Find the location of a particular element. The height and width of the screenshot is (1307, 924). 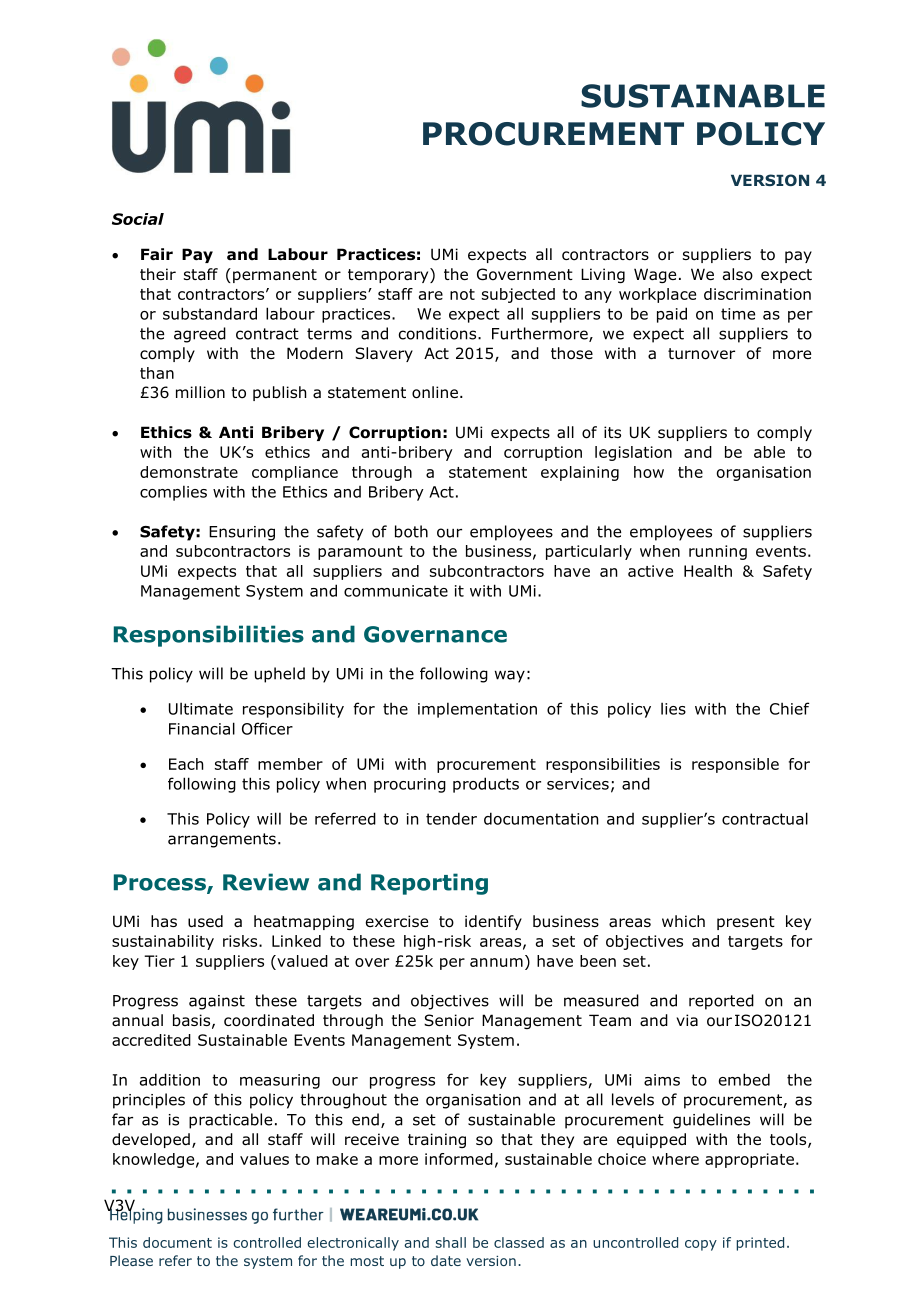

responsible is located at coordinates (735, 765).
